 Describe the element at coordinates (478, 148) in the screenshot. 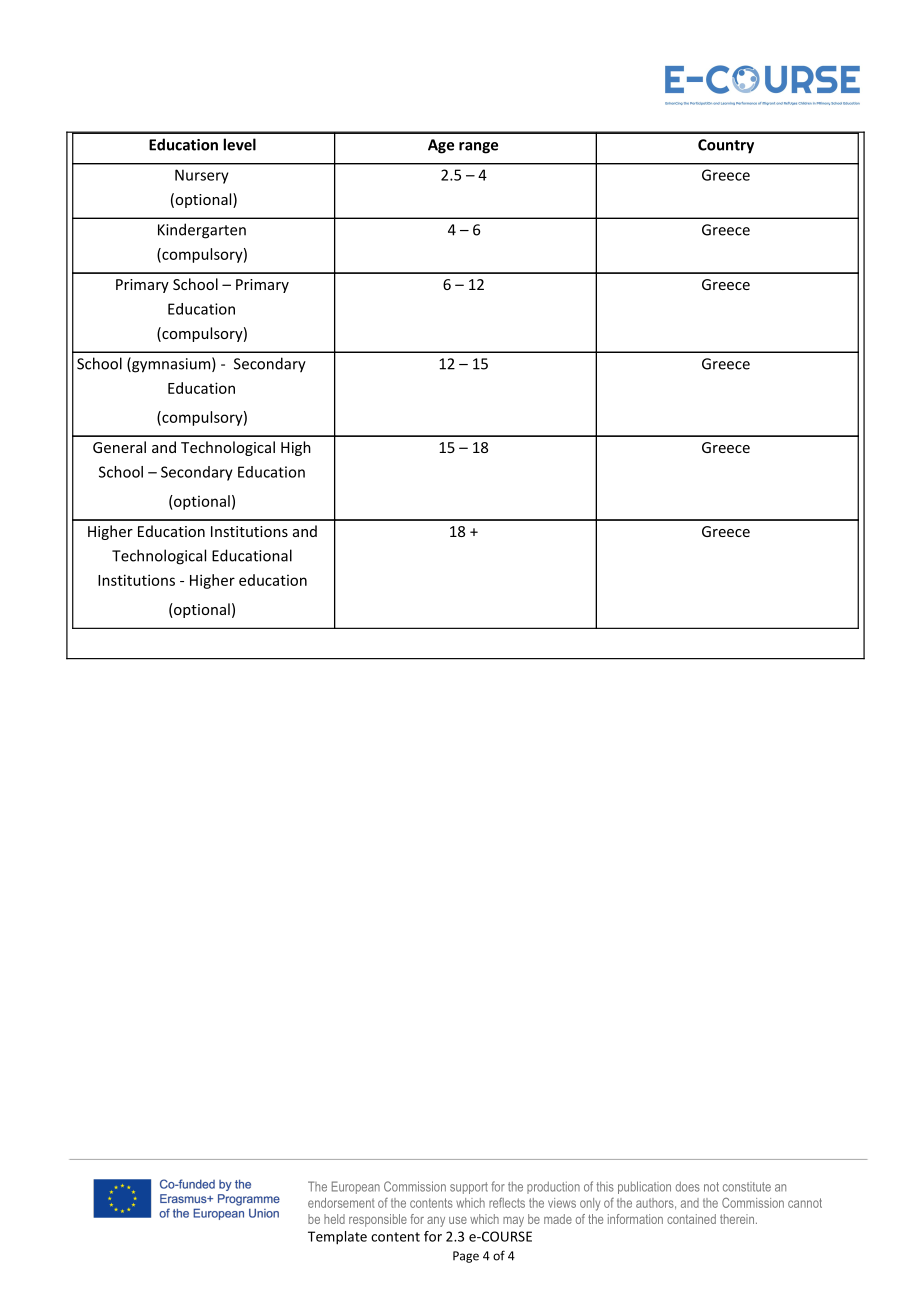

I see `range` at that location.
